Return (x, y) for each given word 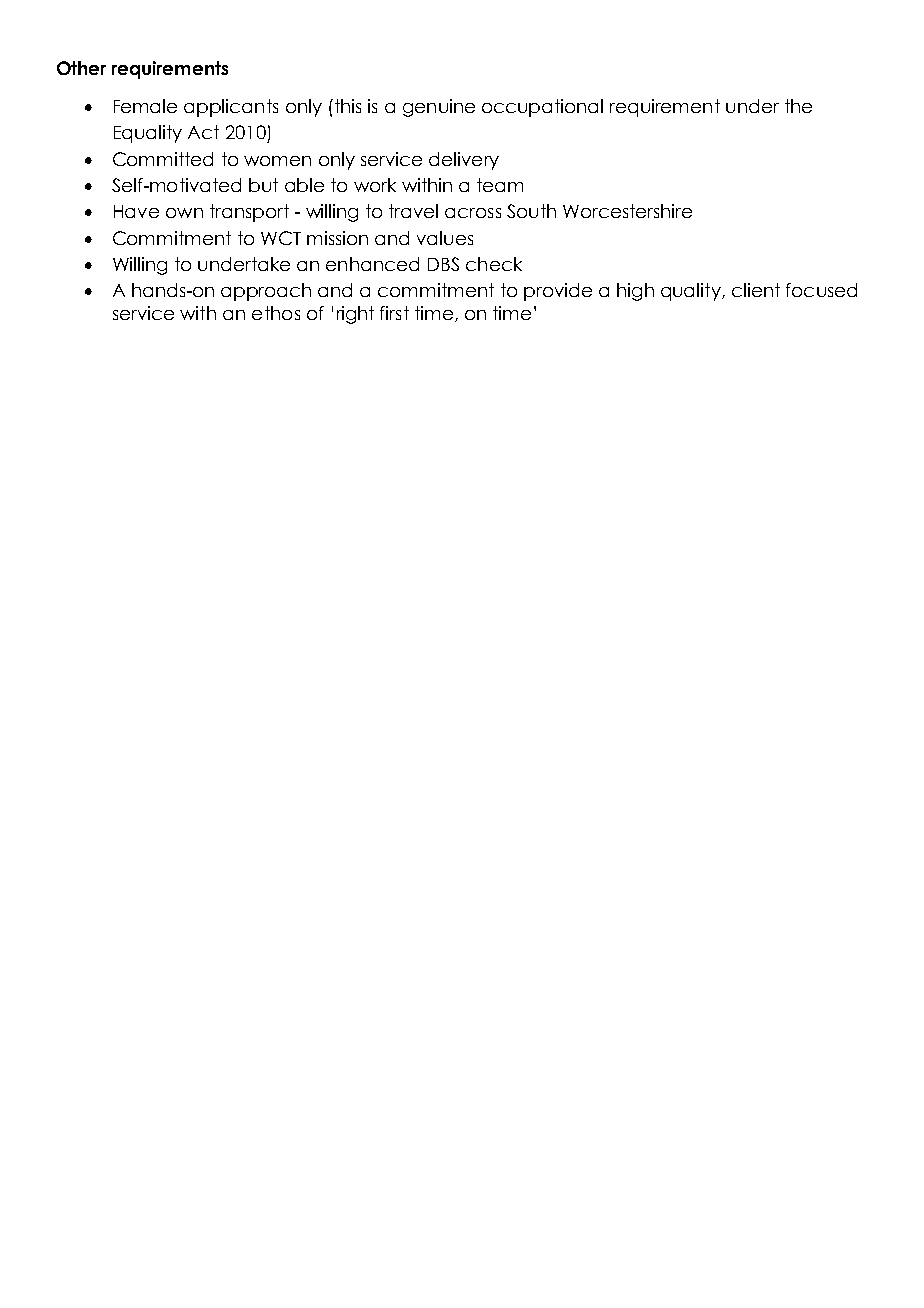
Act (203, 132)
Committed (163, 159)
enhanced (372, 264)
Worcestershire (627, 211)
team (500, 185)
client (756, 290)
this (346, 106)
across (473, 213)
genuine (439, 108)
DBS (443, 264)
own (184, 213)
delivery (464, 161)
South (531, 211)
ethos (276, 313)
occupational (542, 108)
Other (81, 68)
